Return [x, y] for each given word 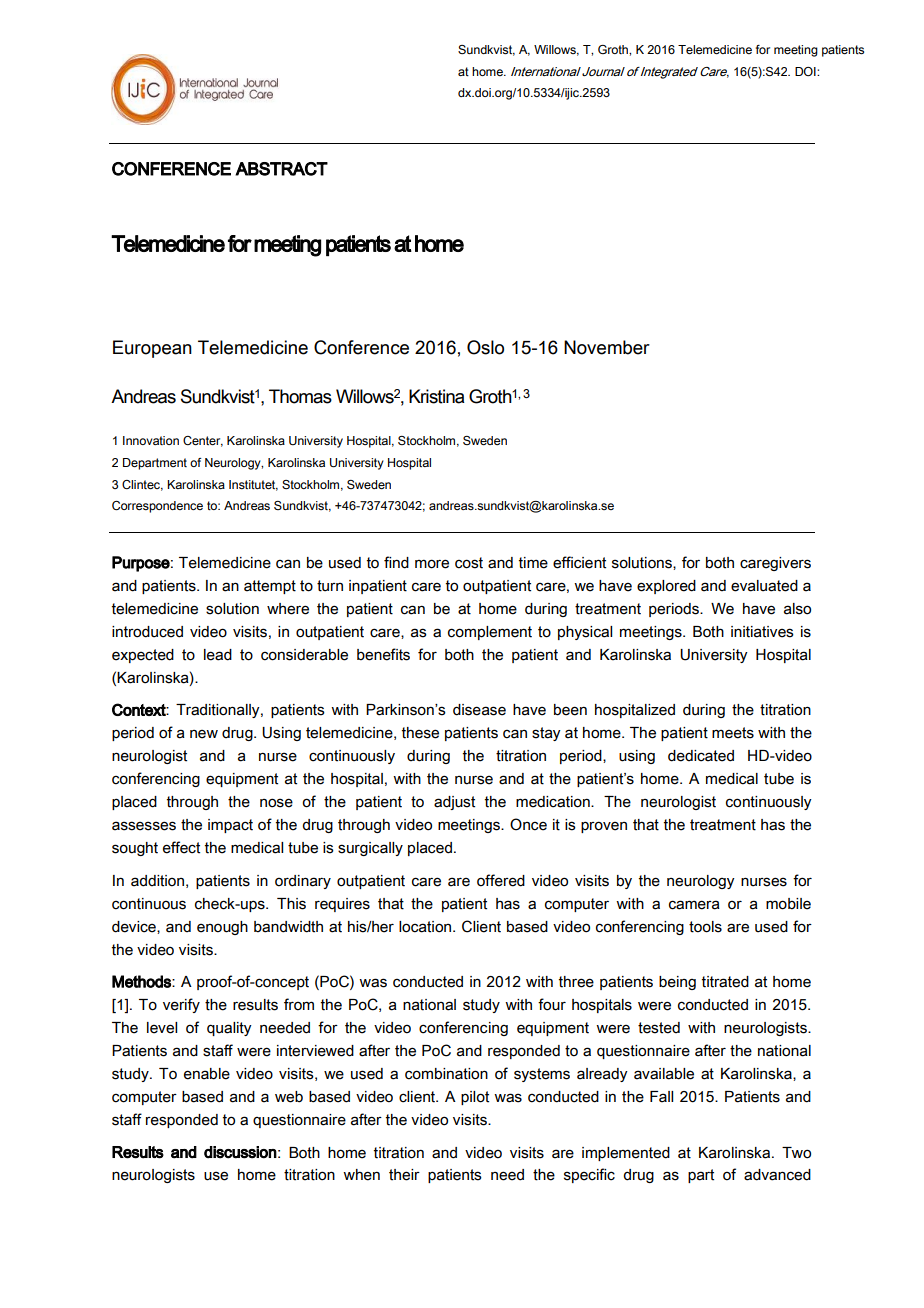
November [607, 347]
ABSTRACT [281, 169]
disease [479, 710]
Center [203, 441]
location [426, 927]
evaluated [764, 586]
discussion [240, 1152]
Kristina [437, 396]
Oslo [485, 347]
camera [694, 905]
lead [218, 655]
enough [222, 928]
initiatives [762, 632]
